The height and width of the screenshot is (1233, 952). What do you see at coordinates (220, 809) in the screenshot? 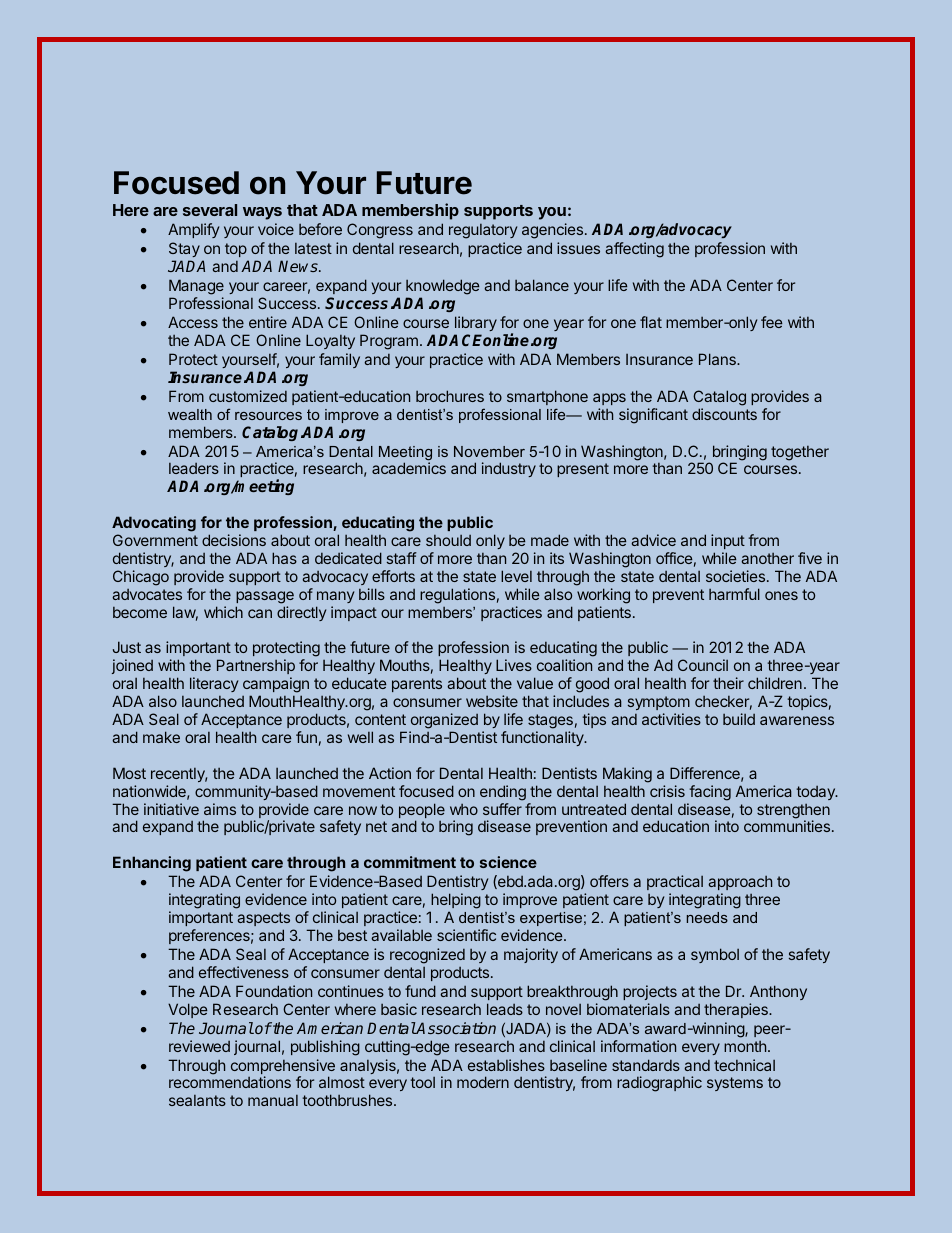
I see `aims` at bounding box center [220, 809].
